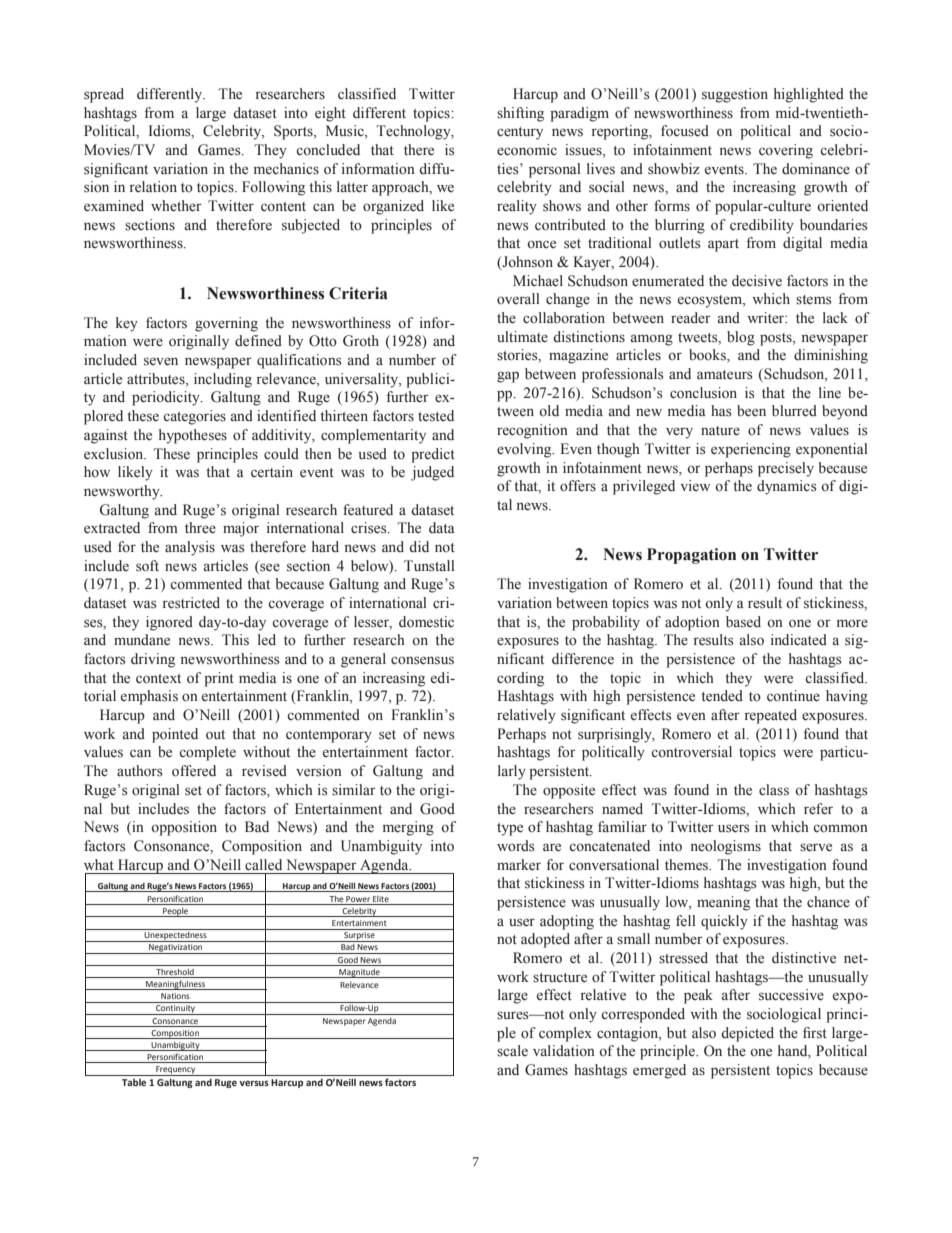  What do you see at coordinates (786, 151) in the image?
I see `covering` at bounding box center [786, 151].
